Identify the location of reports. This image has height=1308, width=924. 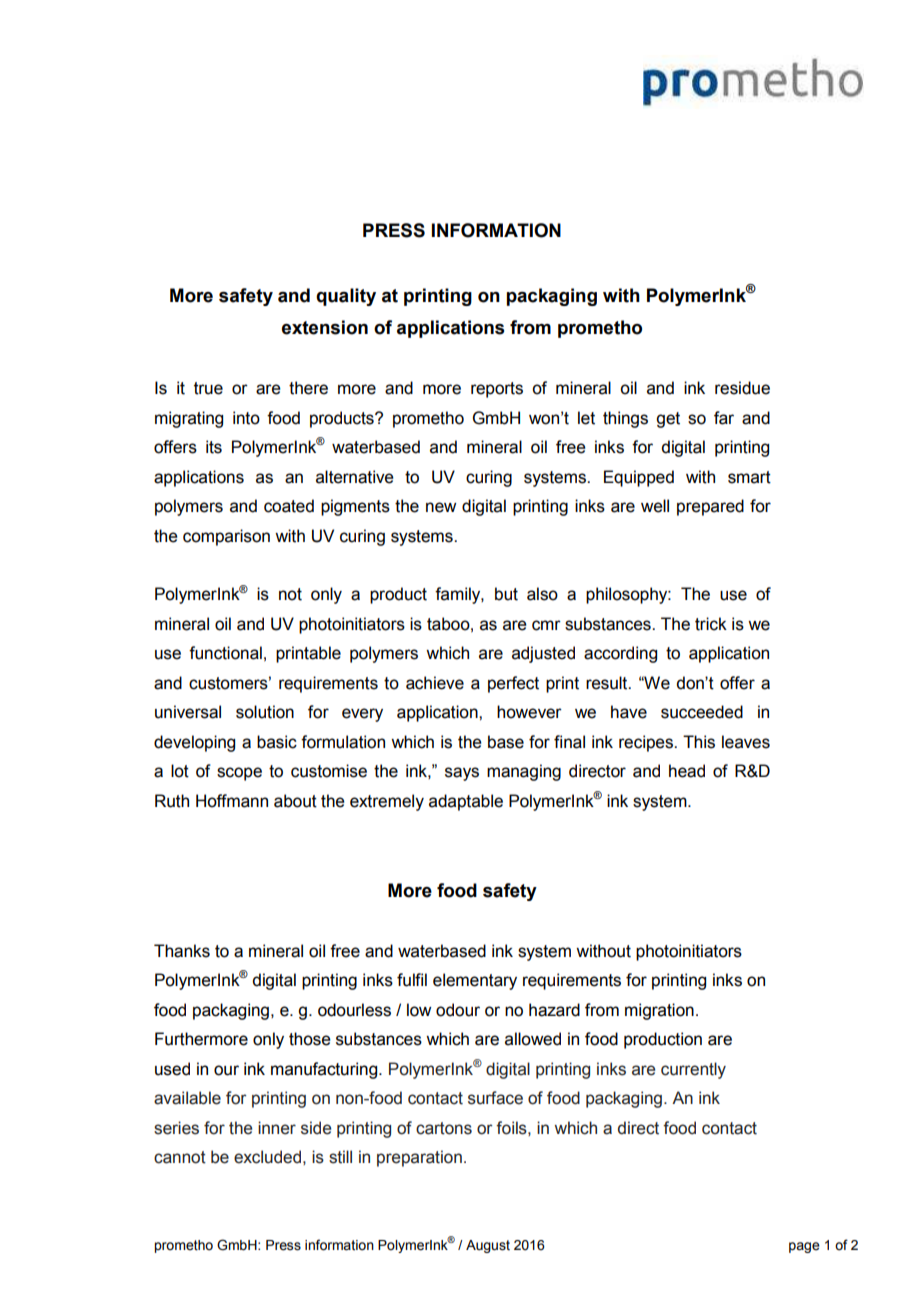
(497, 390).
